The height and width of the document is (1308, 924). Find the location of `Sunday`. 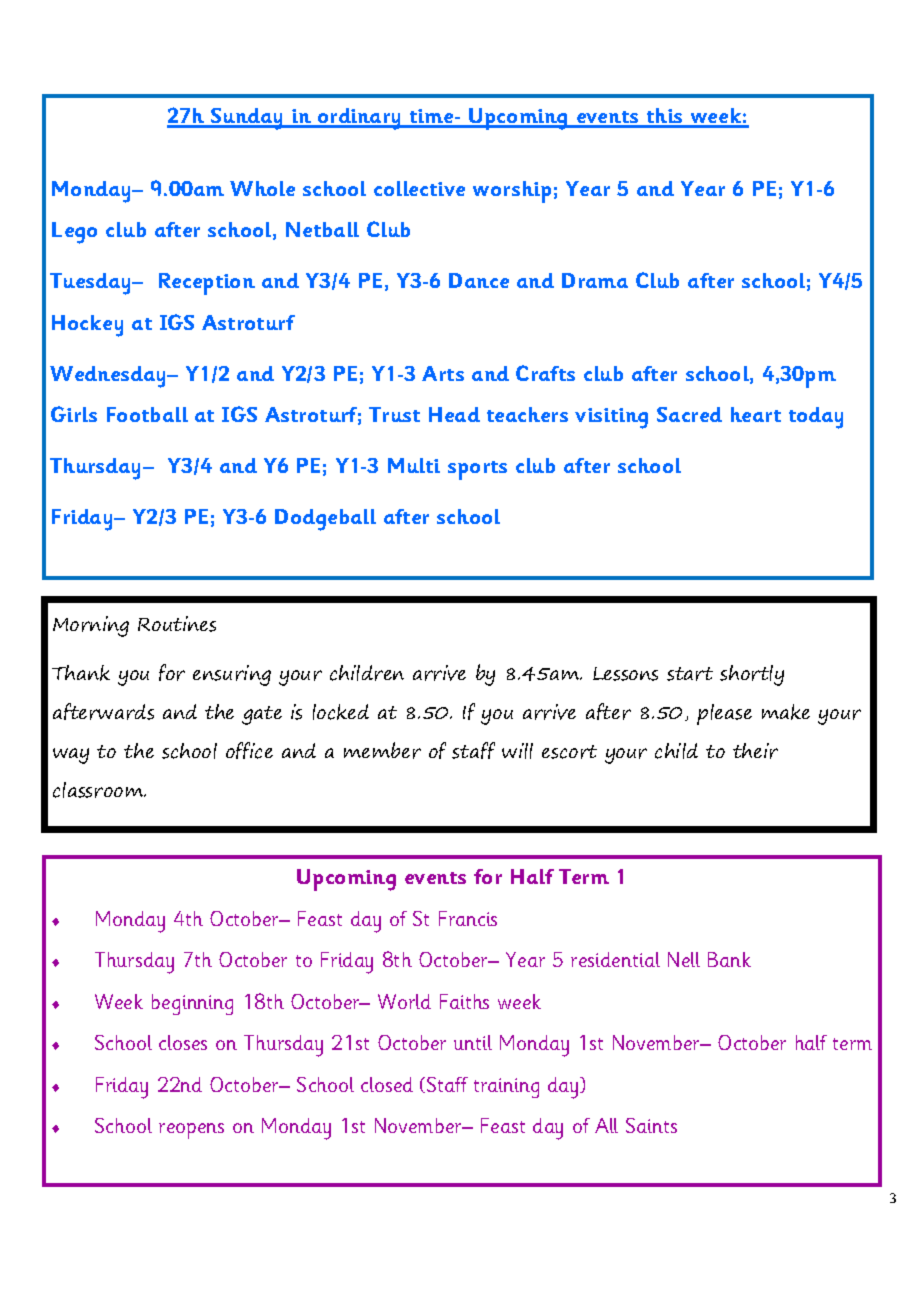

Sunday is located at coordinates (247, 119).
